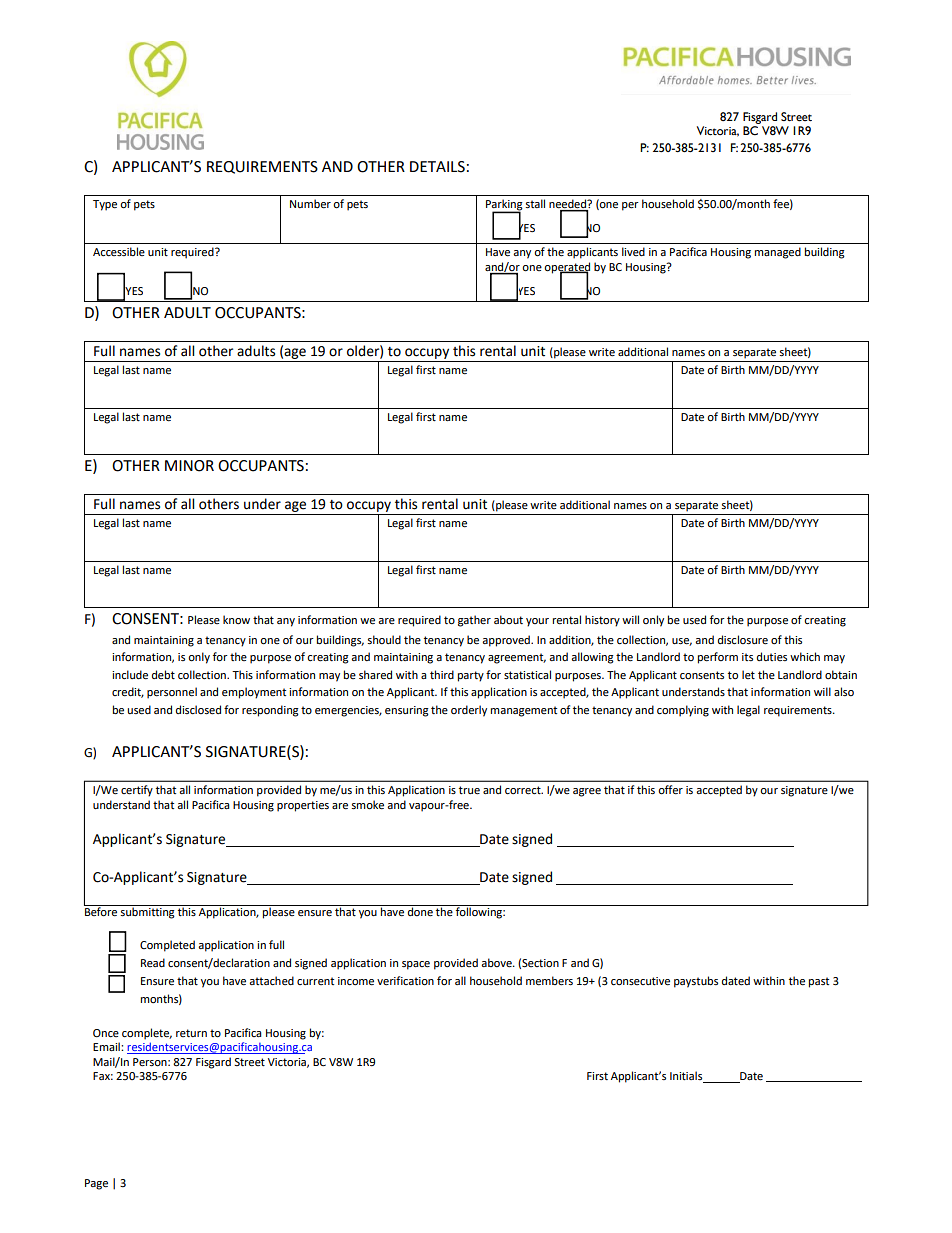 This screenshot has height=1233, width=952. Describe the element at coordinates (778, 253) in the screenshot. I see `managed` at that location.
